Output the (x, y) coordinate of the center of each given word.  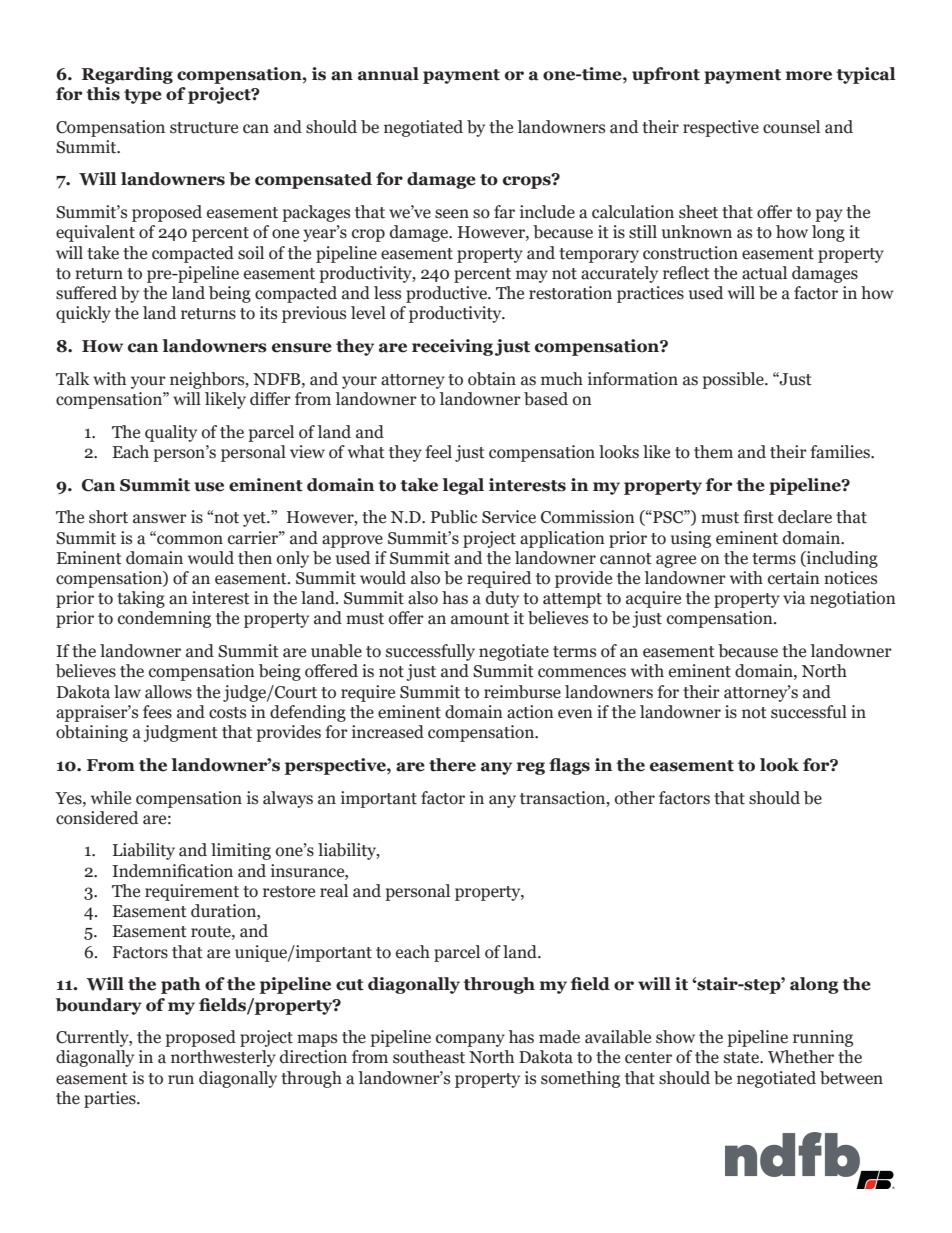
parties (111, 1099)
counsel (791, 127)
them (713, 452)
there (452, 765)
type (143, 96)
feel (438, 452)
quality (171, 433)
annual (388, 74)
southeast (429, 1057)
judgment (180, 733)
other (635, 798)
